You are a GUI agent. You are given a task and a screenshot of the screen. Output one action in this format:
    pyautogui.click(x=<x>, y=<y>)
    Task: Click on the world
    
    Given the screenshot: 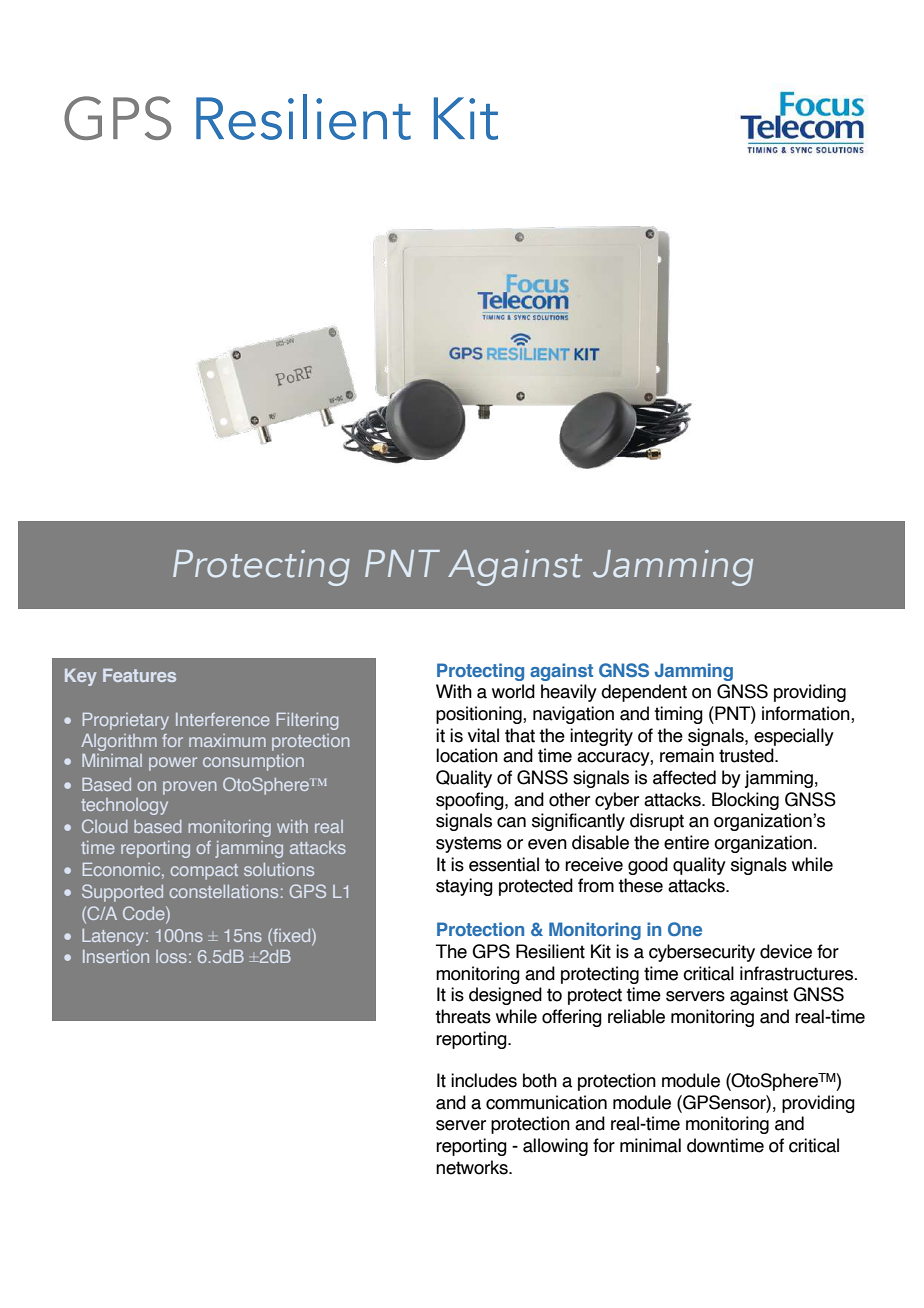 What is the action you would take?
    pyautogui.click(x=513, y=691)
